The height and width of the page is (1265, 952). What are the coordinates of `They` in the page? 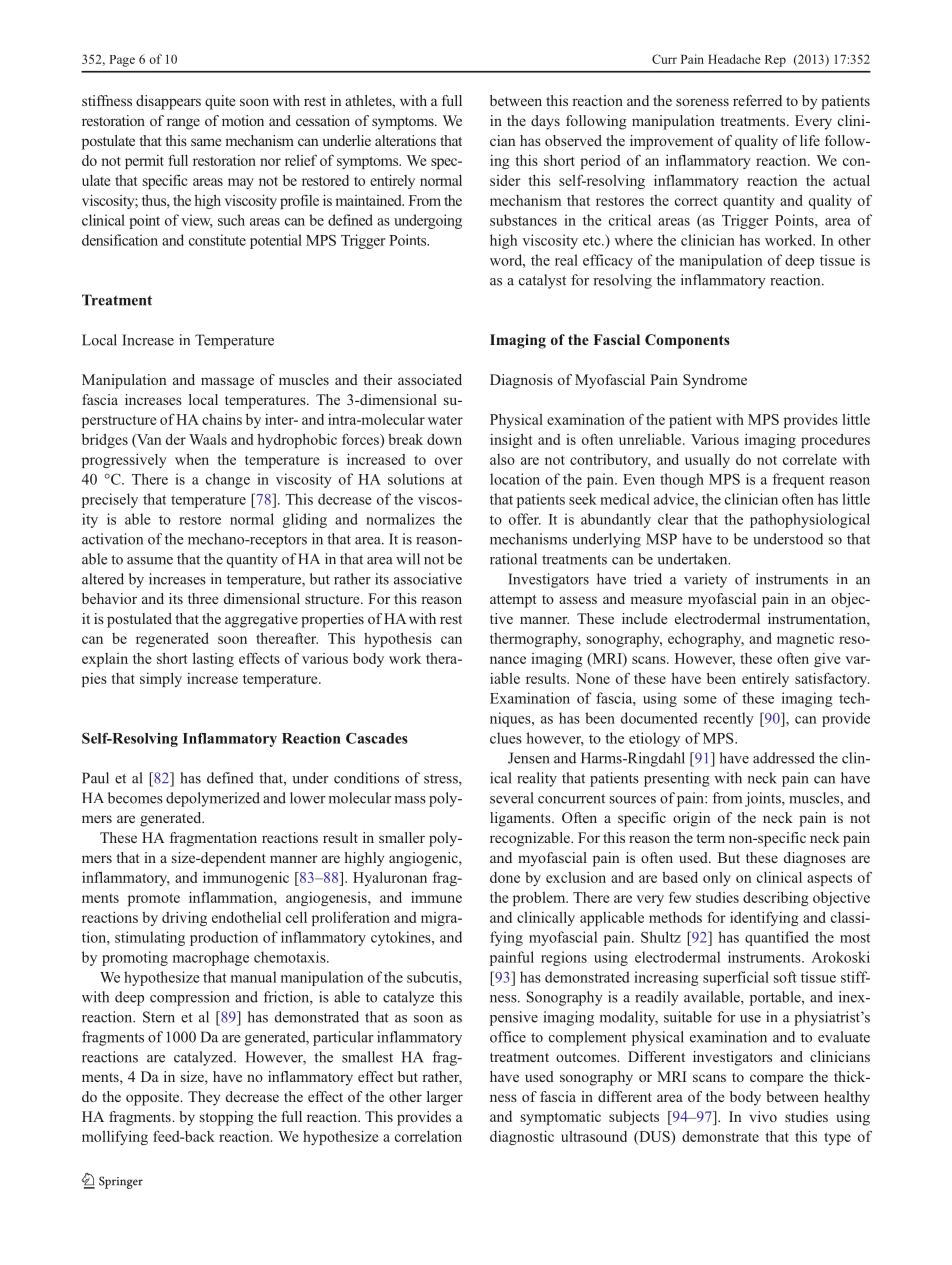 It's located at (204, 1098).
